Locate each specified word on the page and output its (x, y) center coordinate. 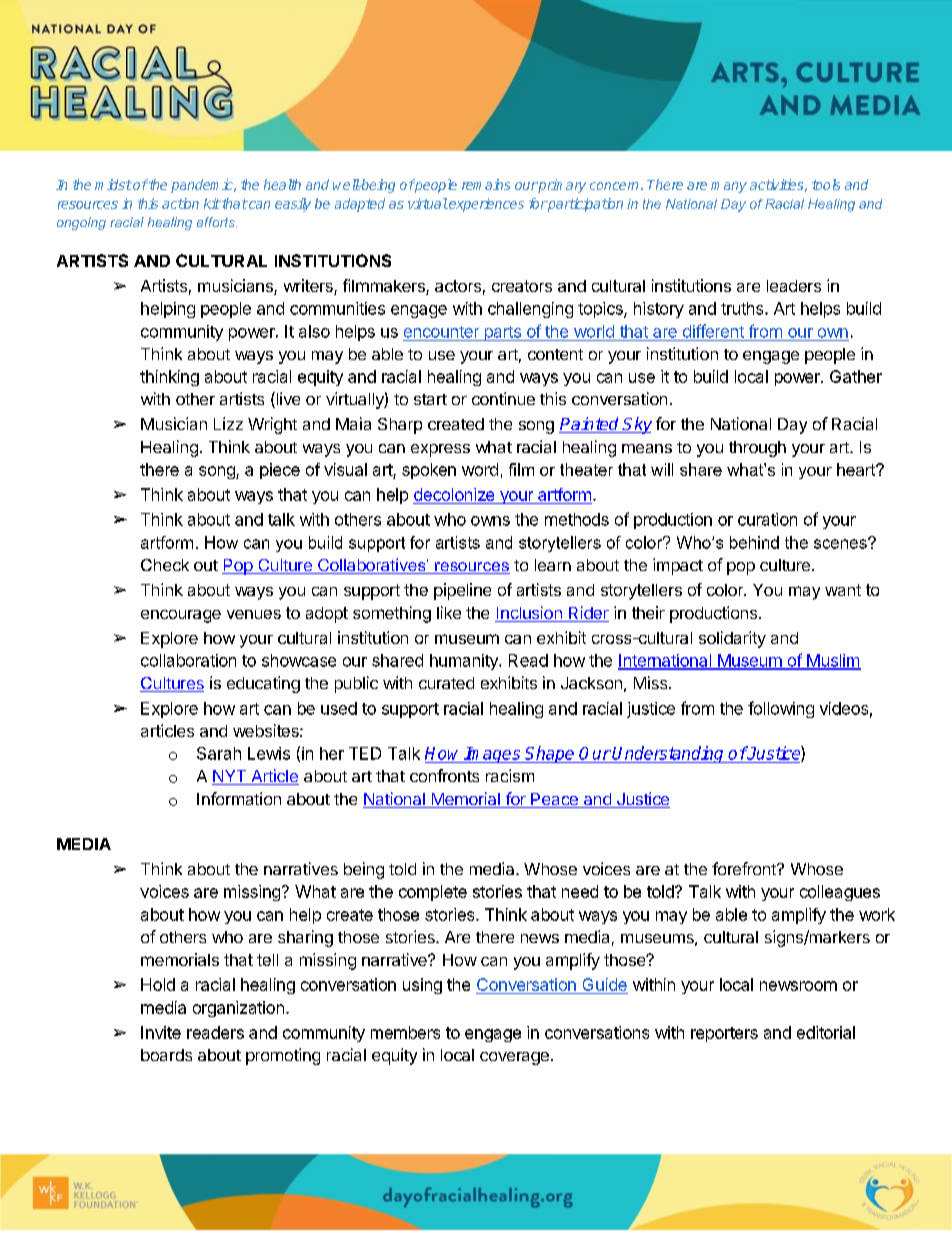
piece (280, 471)
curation (767, 519)
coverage (514, 1058)
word (480, 469)
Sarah (219, 753)
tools (826, 184)
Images (493, 755)
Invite (161, 1032)
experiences (485, 205)
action (180, 203)
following (781, 709)
